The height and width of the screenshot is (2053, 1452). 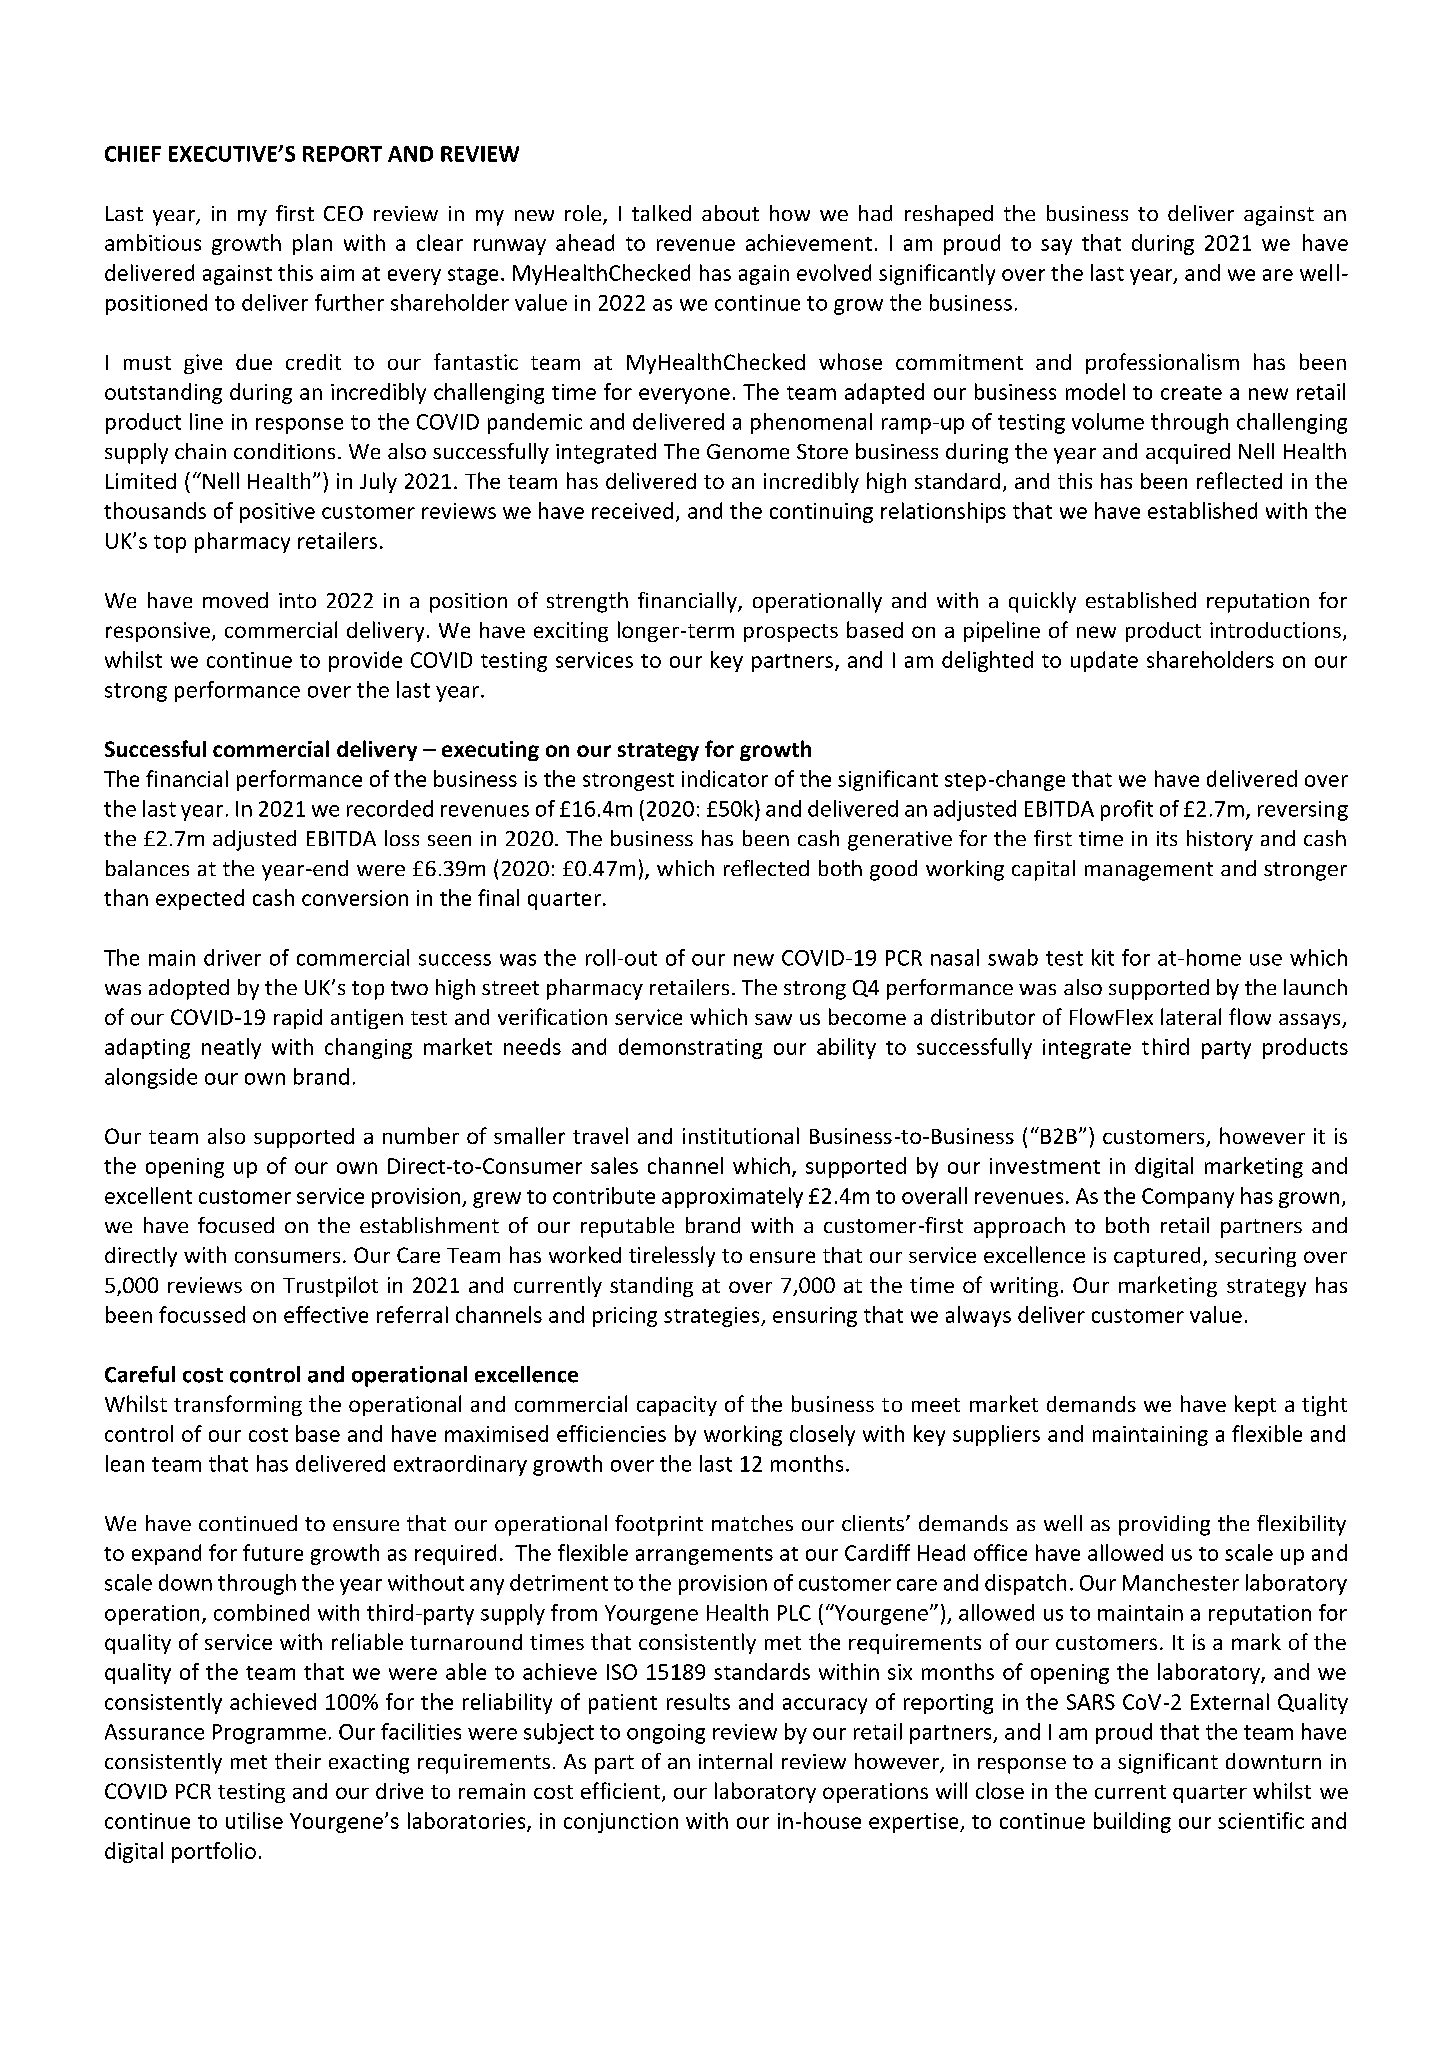 What do you see at coordinates (773, 1019) in the screenshot?
I see `saw` at bounding box center [773, 1019].
